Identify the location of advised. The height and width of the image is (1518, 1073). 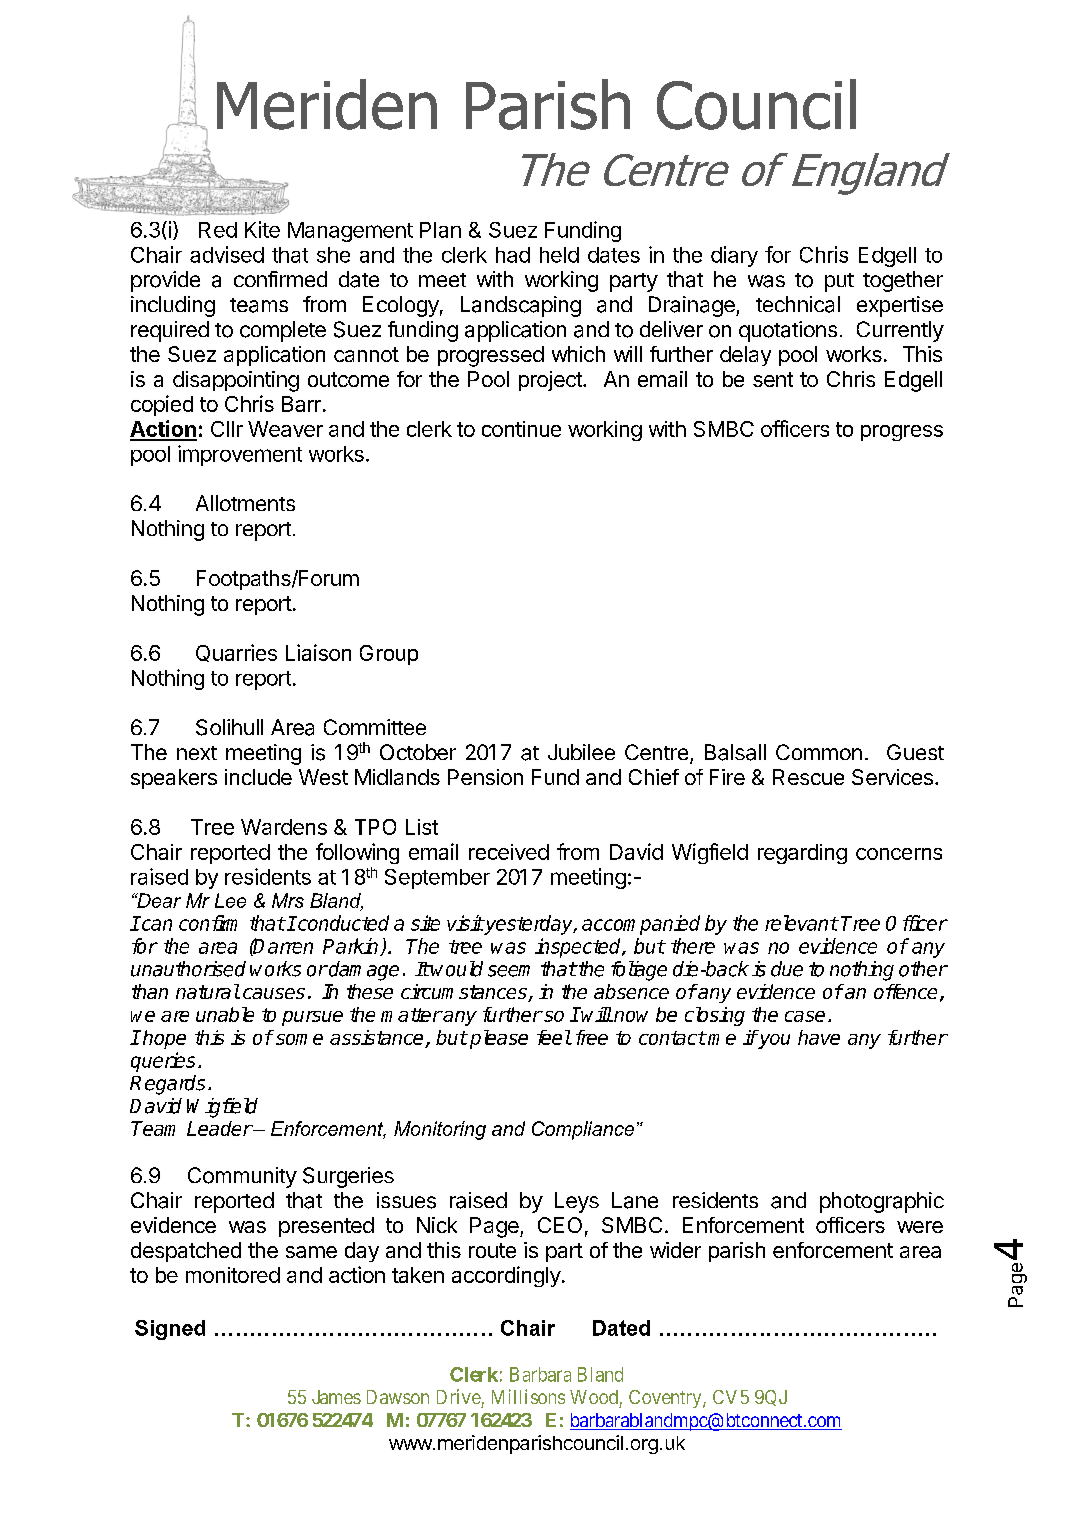
(227, 254).
